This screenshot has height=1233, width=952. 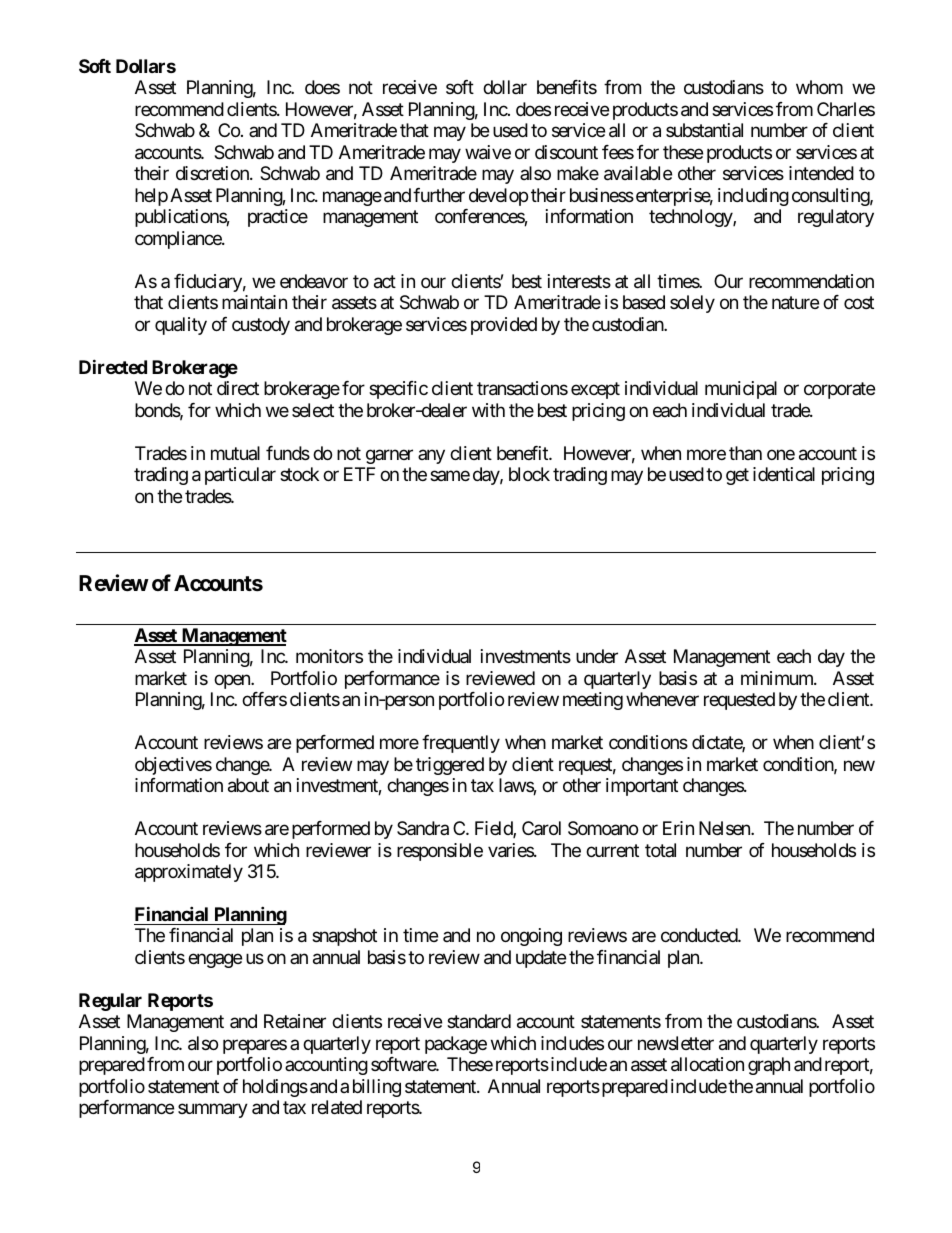 I want to click on minimum, so click(x=778, y=678).
